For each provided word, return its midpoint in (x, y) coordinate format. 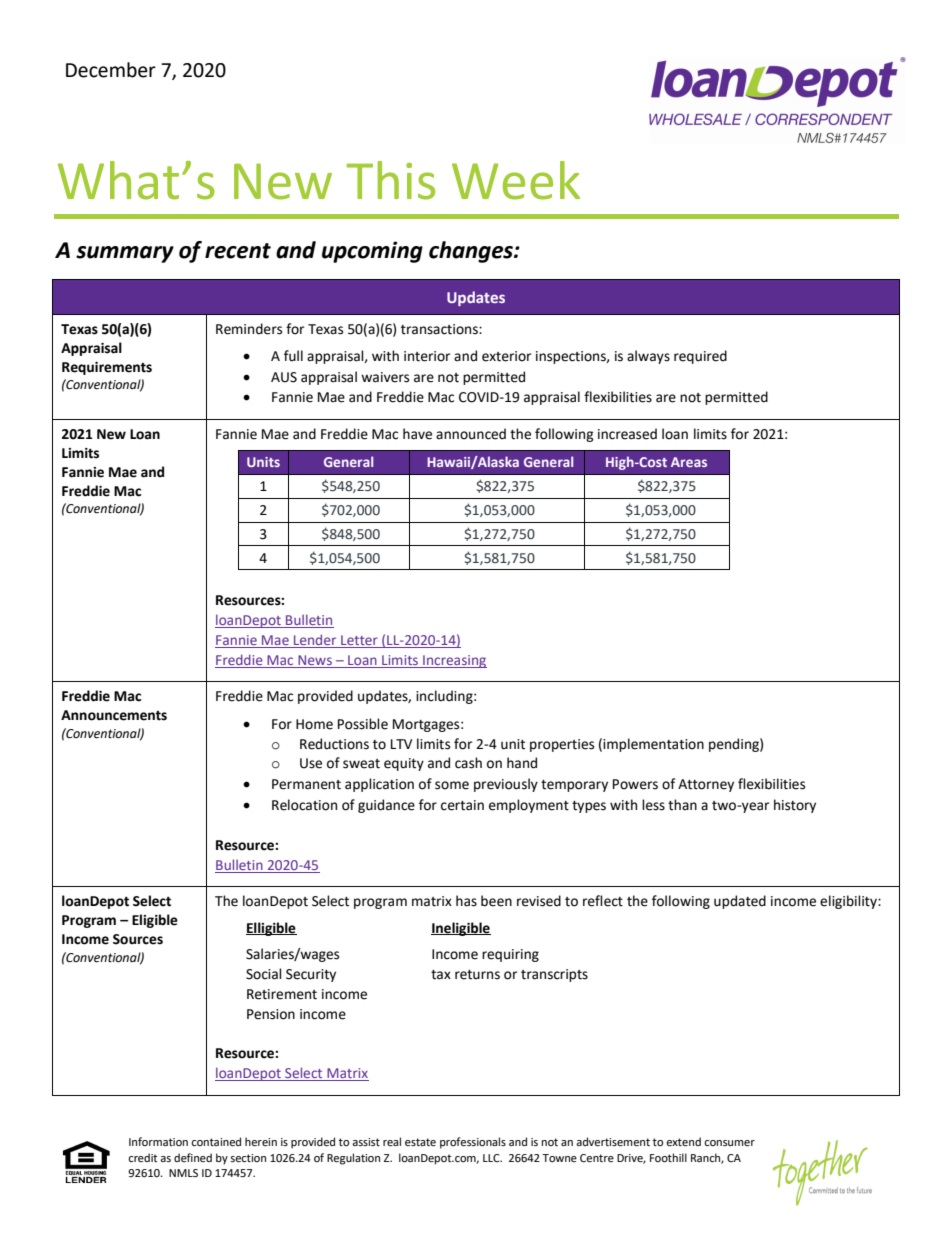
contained (216, 1142)
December (111, 70)
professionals (473, 1143)
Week (516, 180)
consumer (729, 1143)
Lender (315, 641)
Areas (689, 462)
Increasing (454, 661)
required (700, 357)
